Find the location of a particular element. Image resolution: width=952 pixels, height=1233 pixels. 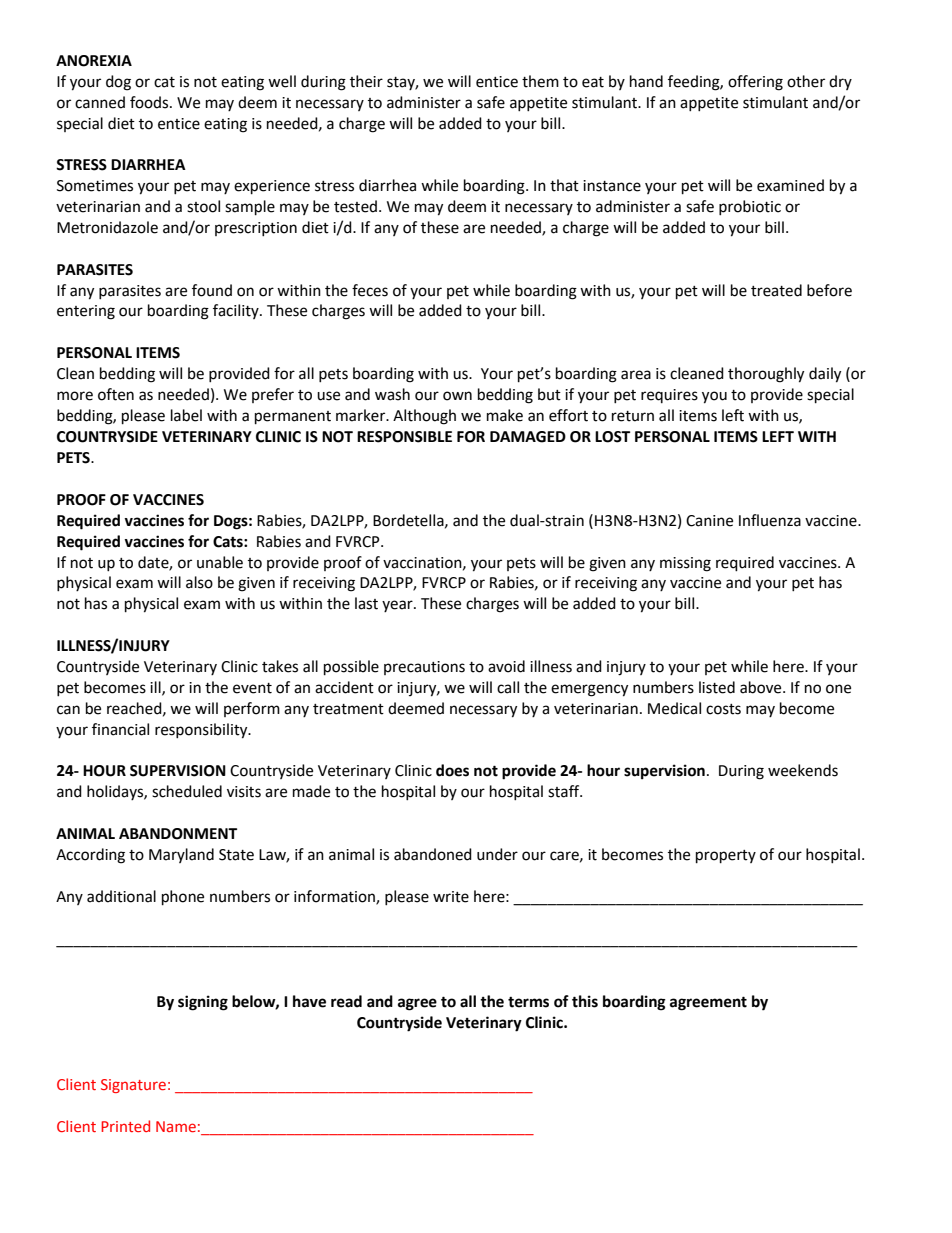

this is located at coordinates (585, 1001).
